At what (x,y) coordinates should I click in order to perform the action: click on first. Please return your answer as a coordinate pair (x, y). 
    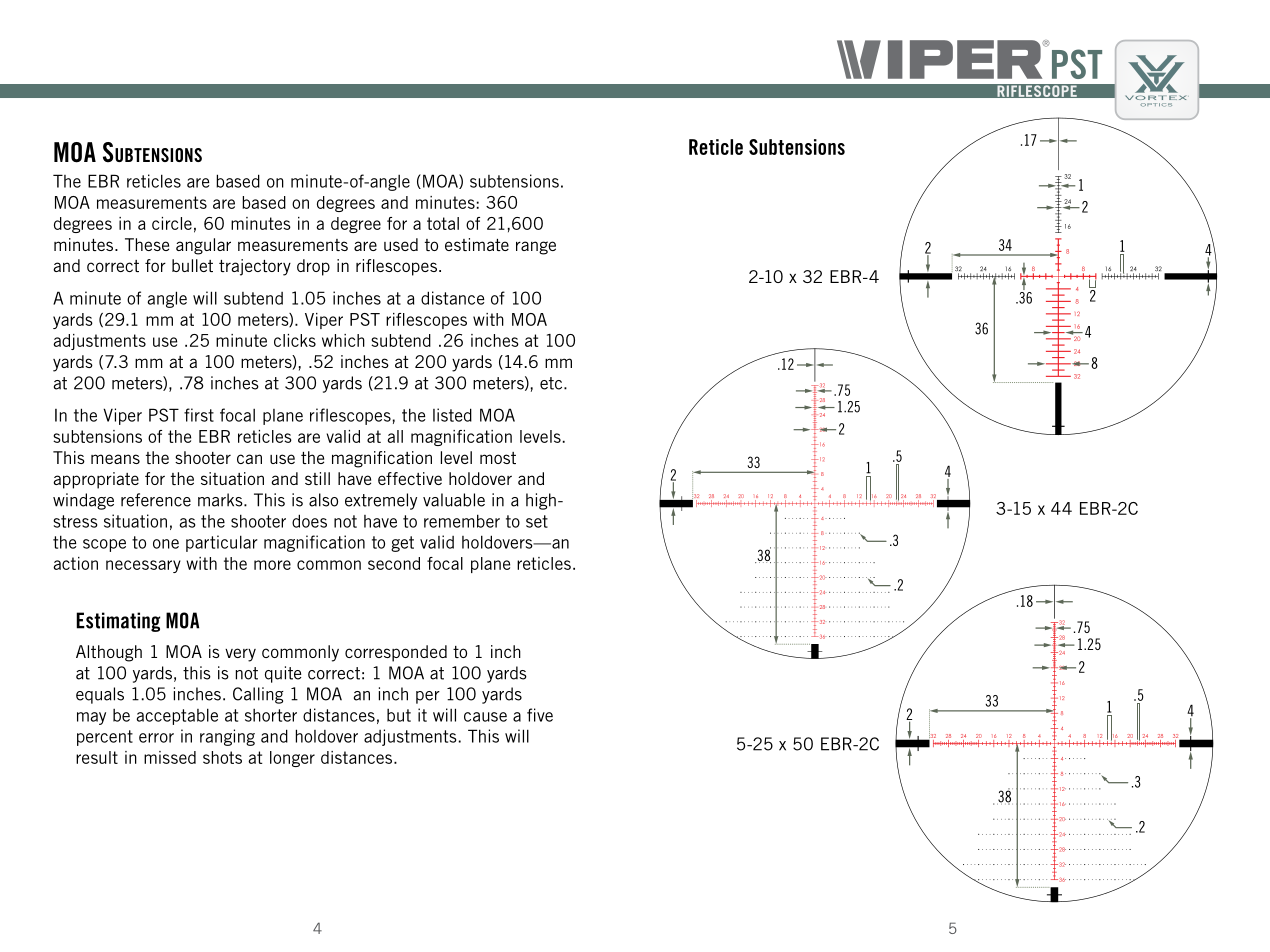
    Looking at the image, I should click on (199, 415).
